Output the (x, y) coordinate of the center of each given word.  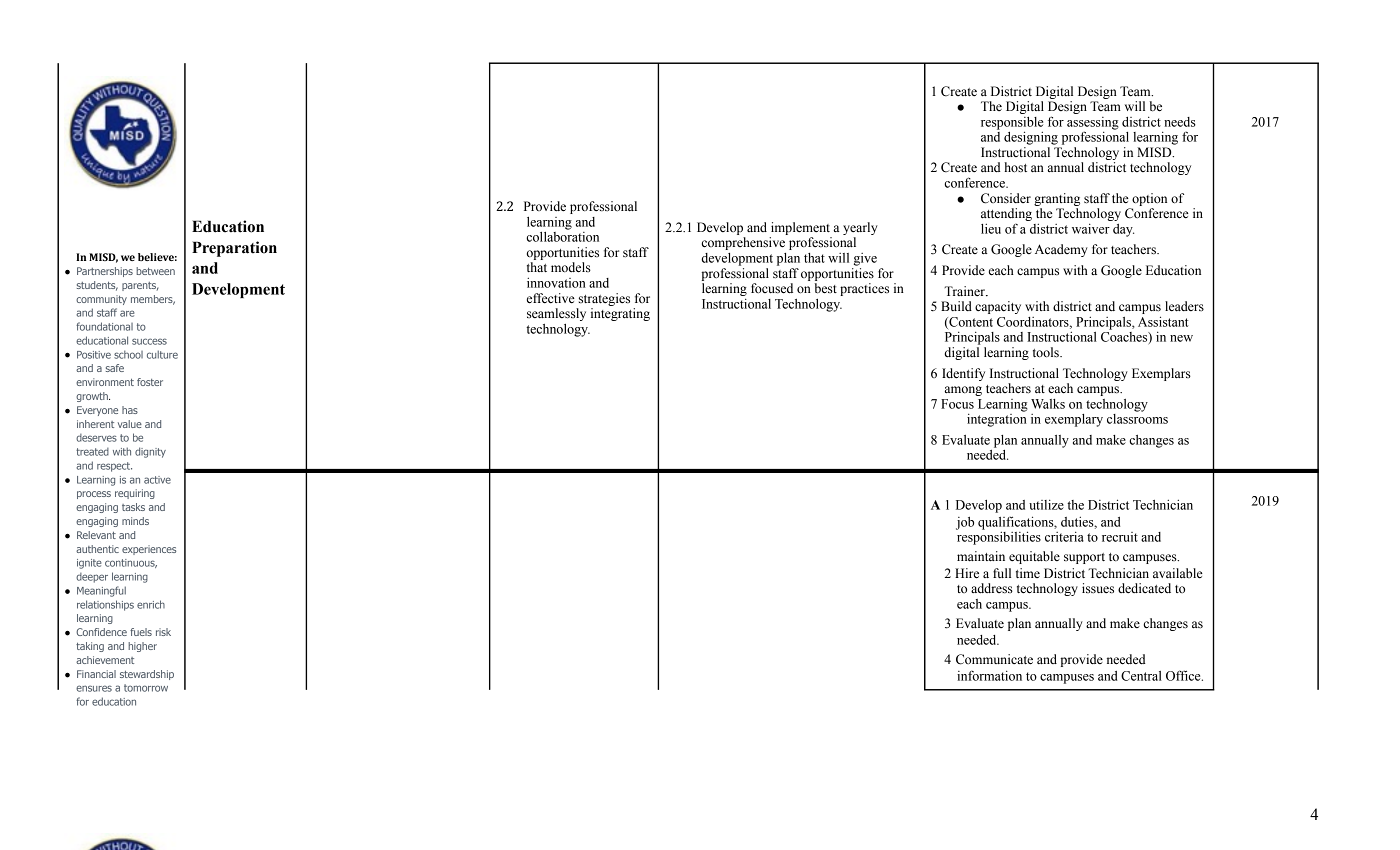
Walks (1048, 404)
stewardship (147, 675)
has (130, 410)
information (989, 675)
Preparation (234, 249)
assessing (1093, 124)
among (963, 391)
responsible (1012, 124)
